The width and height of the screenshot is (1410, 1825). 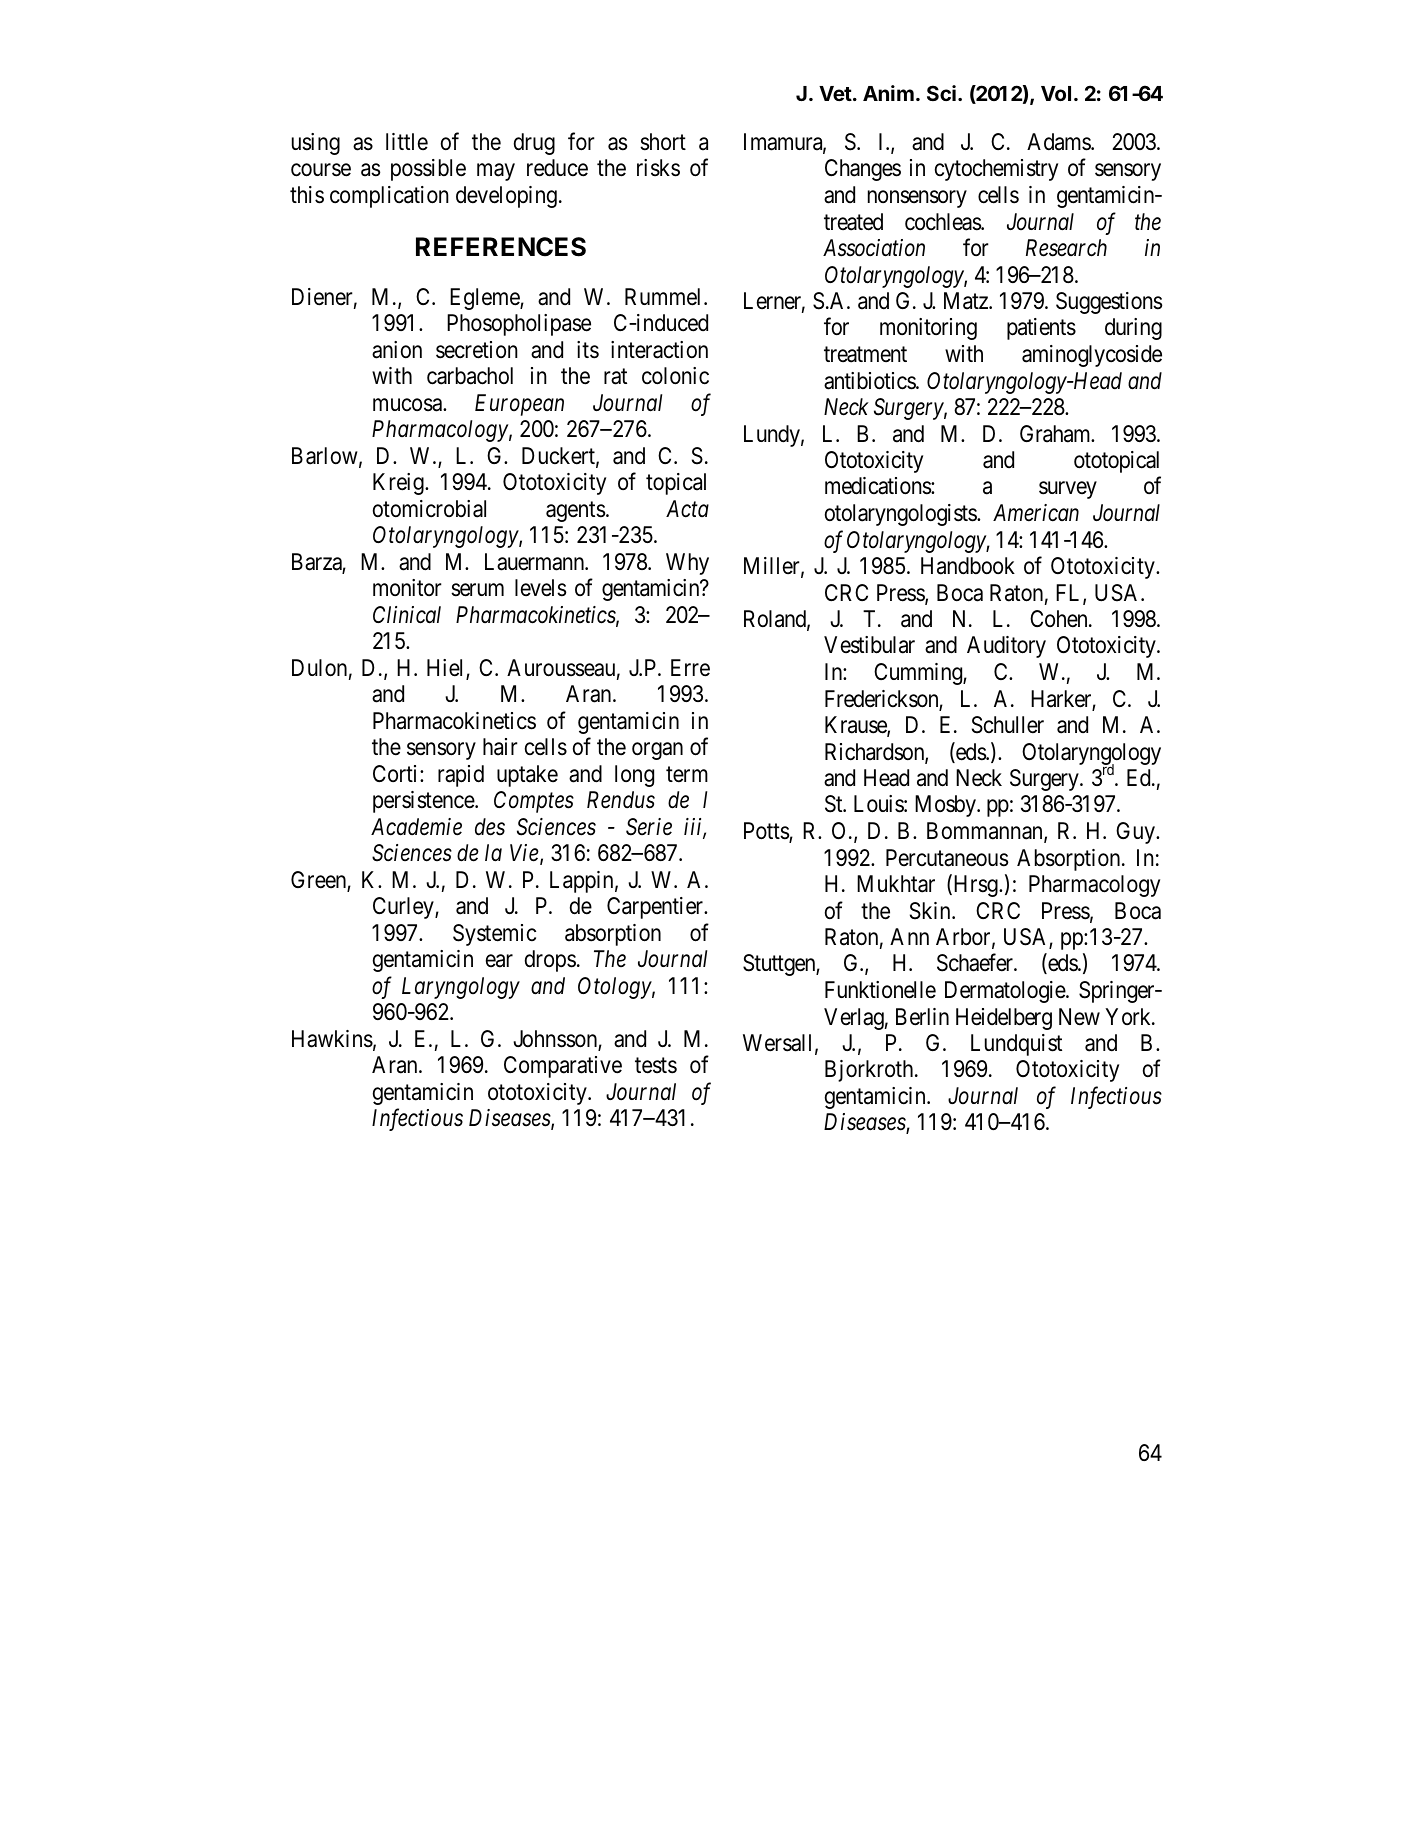 I want to click on little, so click(x=407, y=142).
